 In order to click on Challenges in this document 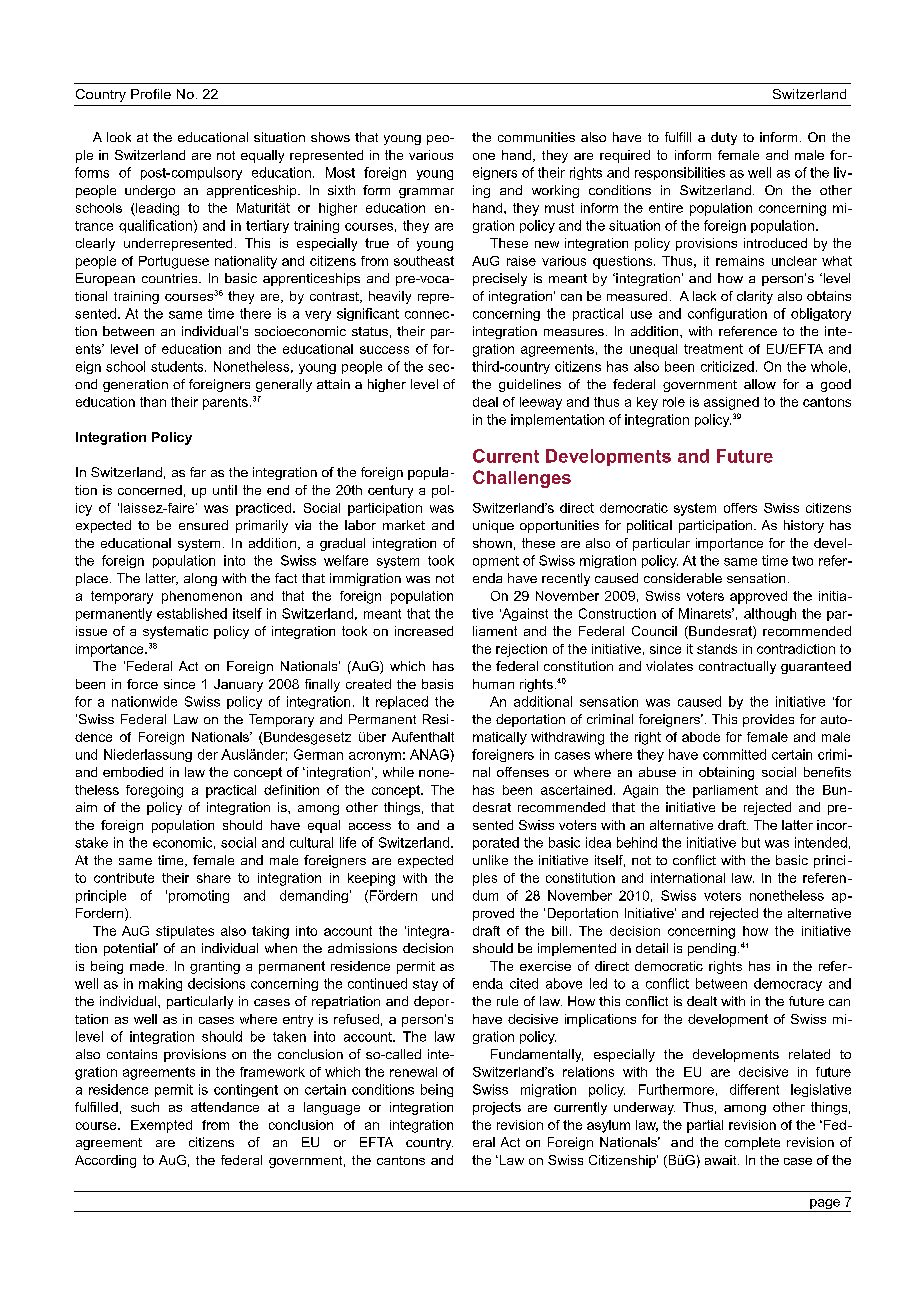, I will do `click(522, 479)`.
